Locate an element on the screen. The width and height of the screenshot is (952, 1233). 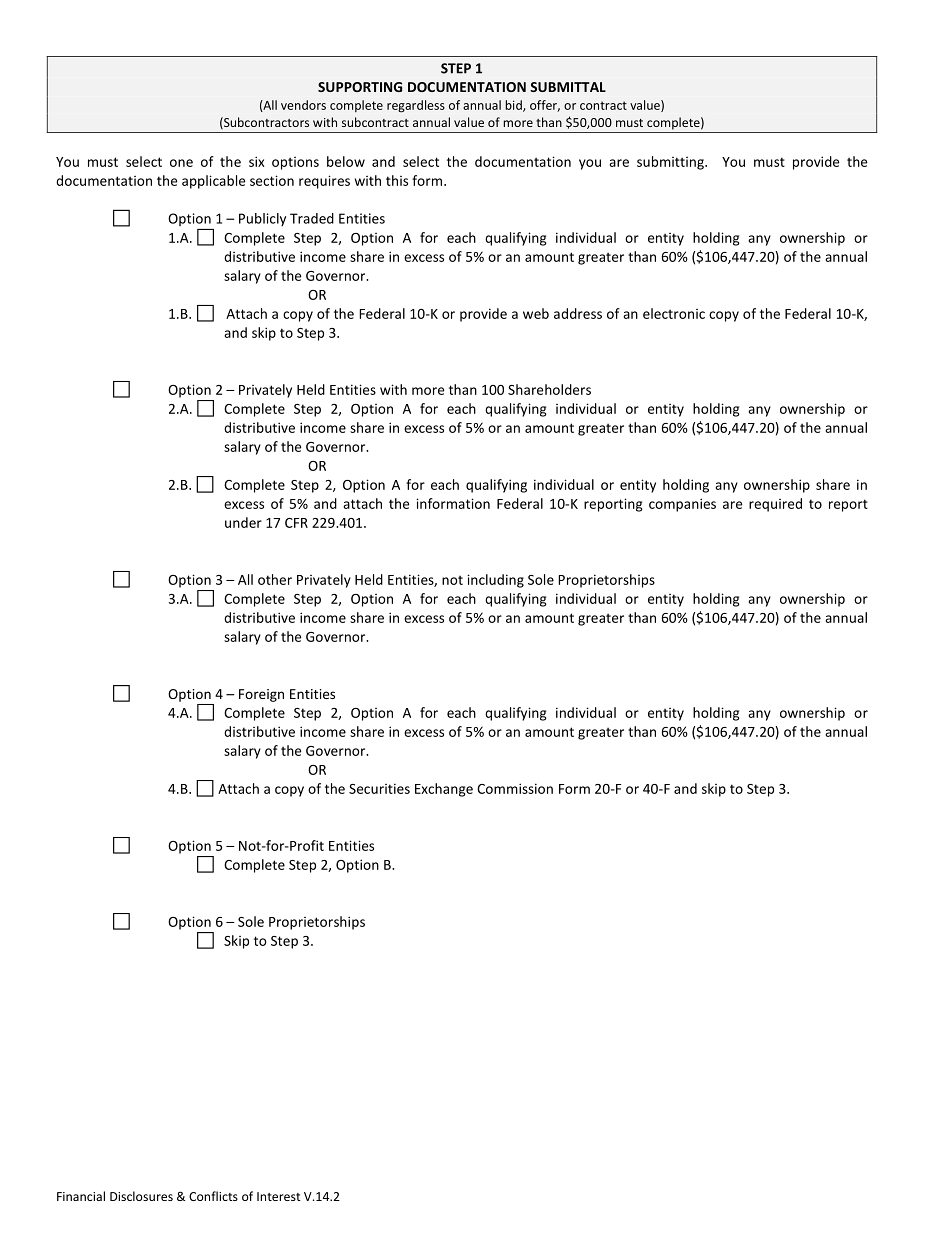
one is located at coordinates (181, 163).
